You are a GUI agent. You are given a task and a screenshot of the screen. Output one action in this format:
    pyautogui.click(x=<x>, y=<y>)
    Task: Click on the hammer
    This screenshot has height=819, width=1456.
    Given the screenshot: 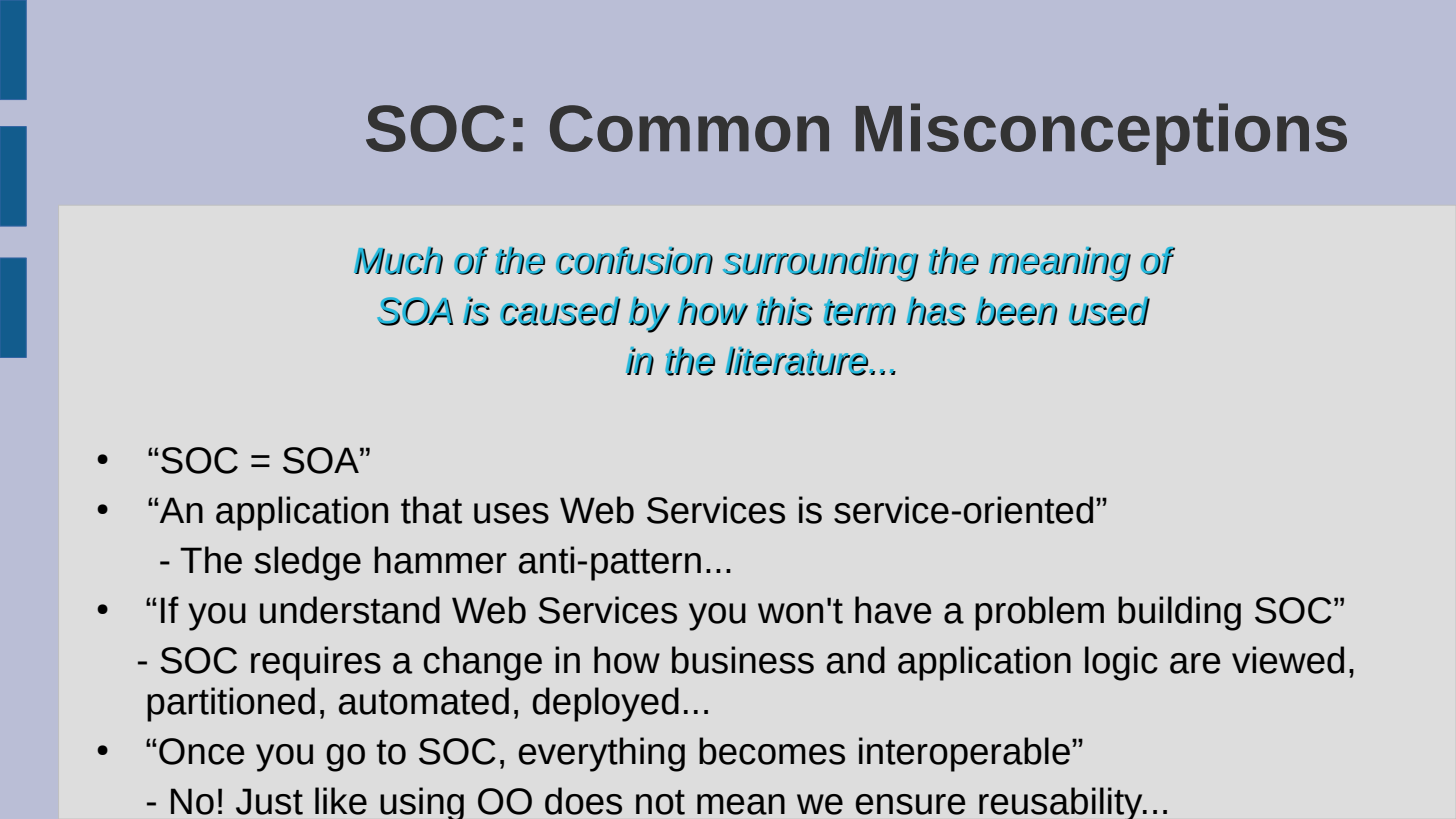 What is the action you would take?
    pyautogui.click(x=440, y=560)
